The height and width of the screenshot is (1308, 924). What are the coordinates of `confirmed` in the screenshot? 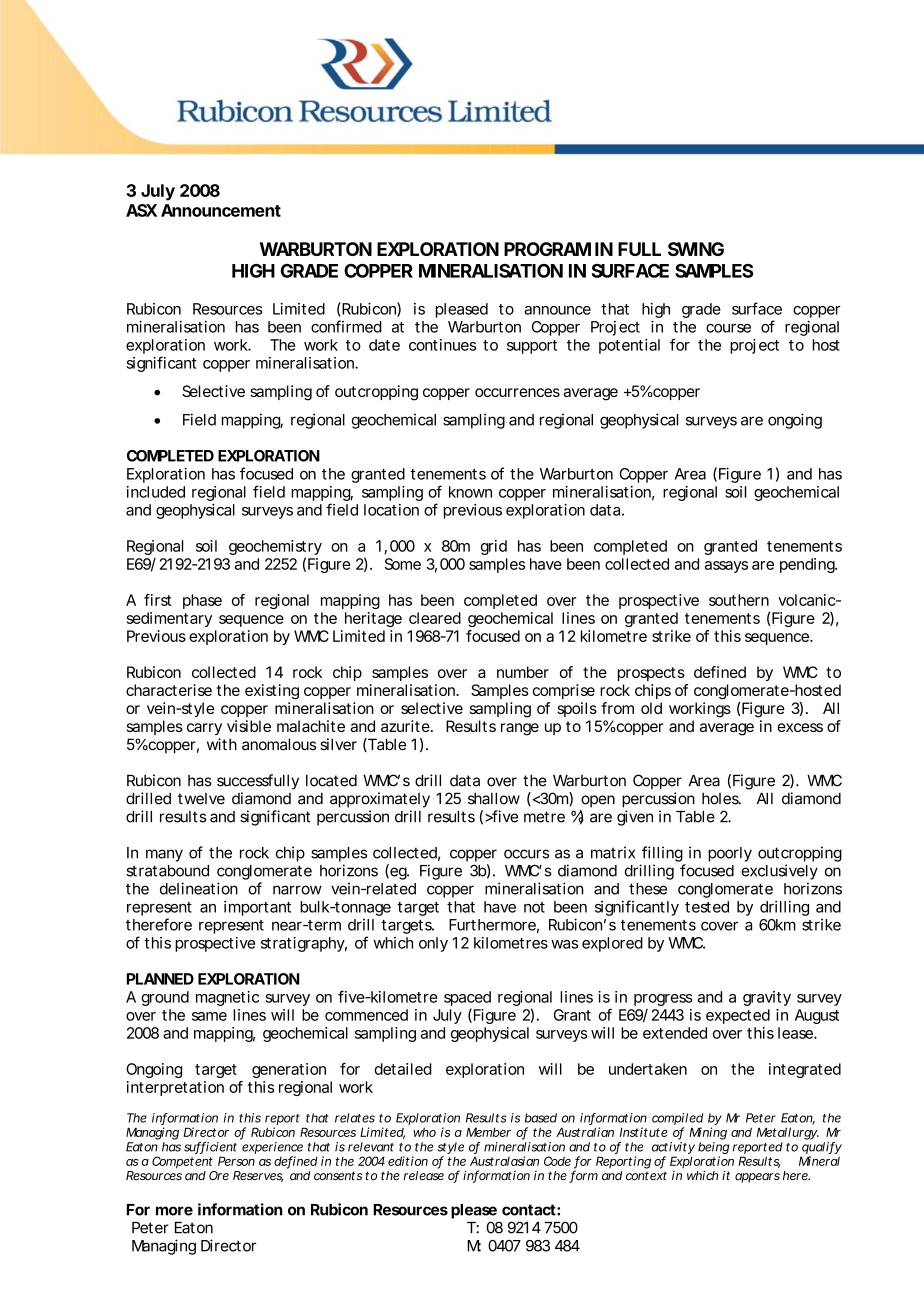 It's located at (346, 326).
